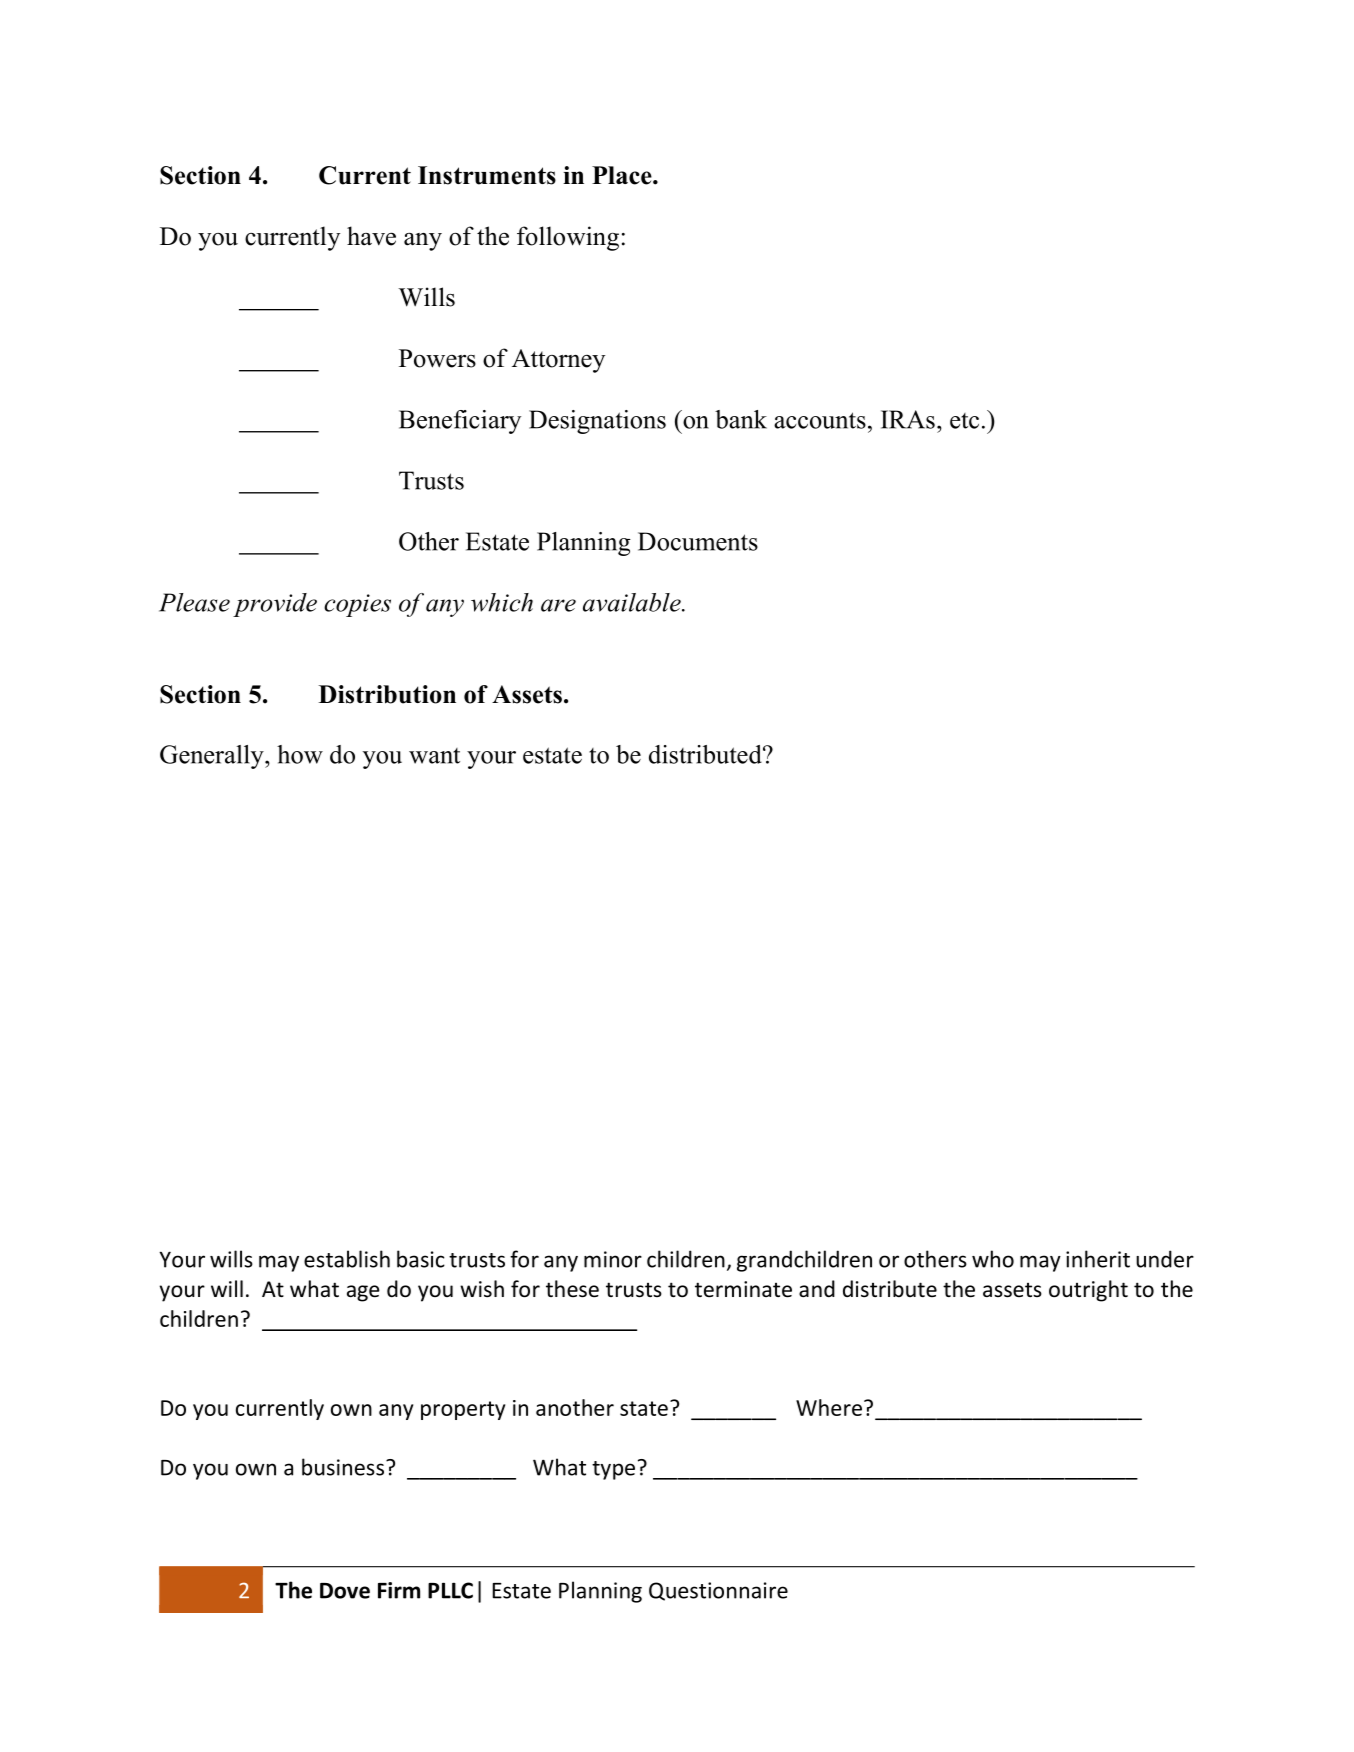  Describe the element at coordinates (345, 1591) in the screenshot. I see `Dove` at that location.
